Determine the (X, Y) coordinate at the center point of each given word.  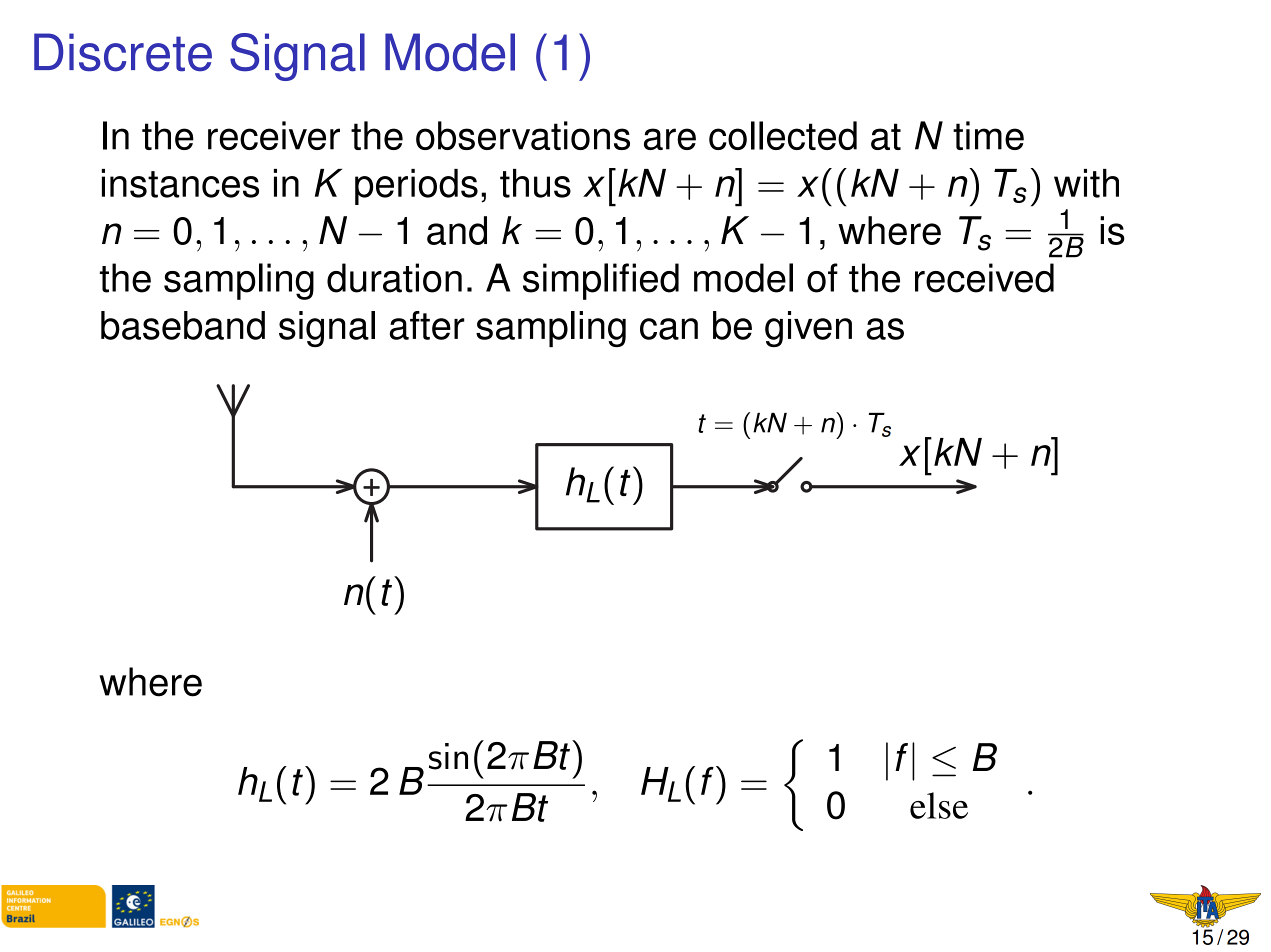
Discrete (123, 52)
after (427, 325)
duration (394, 278)
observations (523, 135)
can (669, 329)
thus (535, 183)
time (988, 135)
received (984, 278)
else (939, 805)
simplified (601, 281)
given (808, 329)
